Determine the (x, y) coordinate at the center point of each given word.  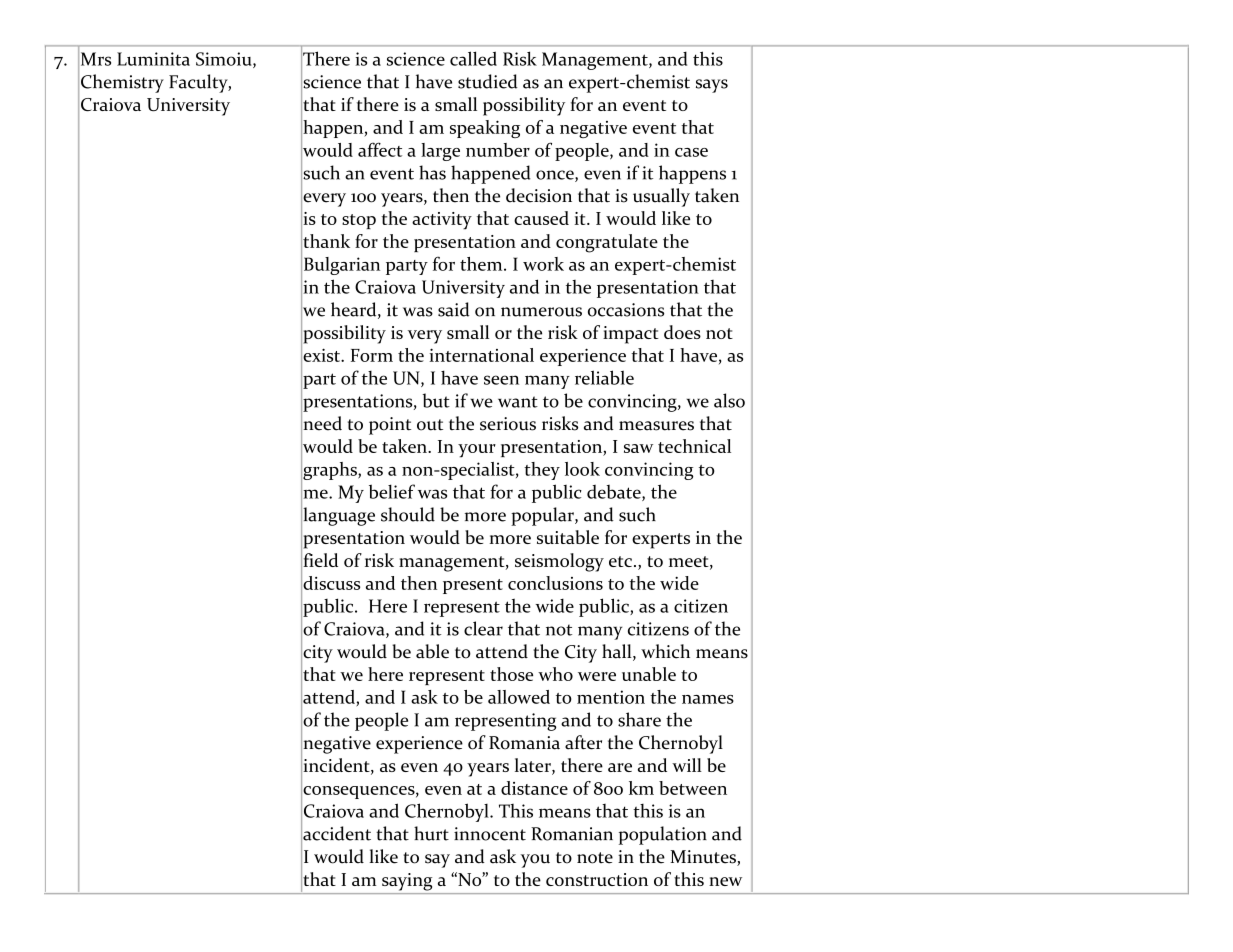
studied (488, 81)
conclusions (555, 583)
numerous (541, 312)
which (665, 651)
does (682, 332)
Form (372, 355)
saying (407, 882)
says (712, 86)
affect (380, 149)
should (408, 514)
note (595, 858)
